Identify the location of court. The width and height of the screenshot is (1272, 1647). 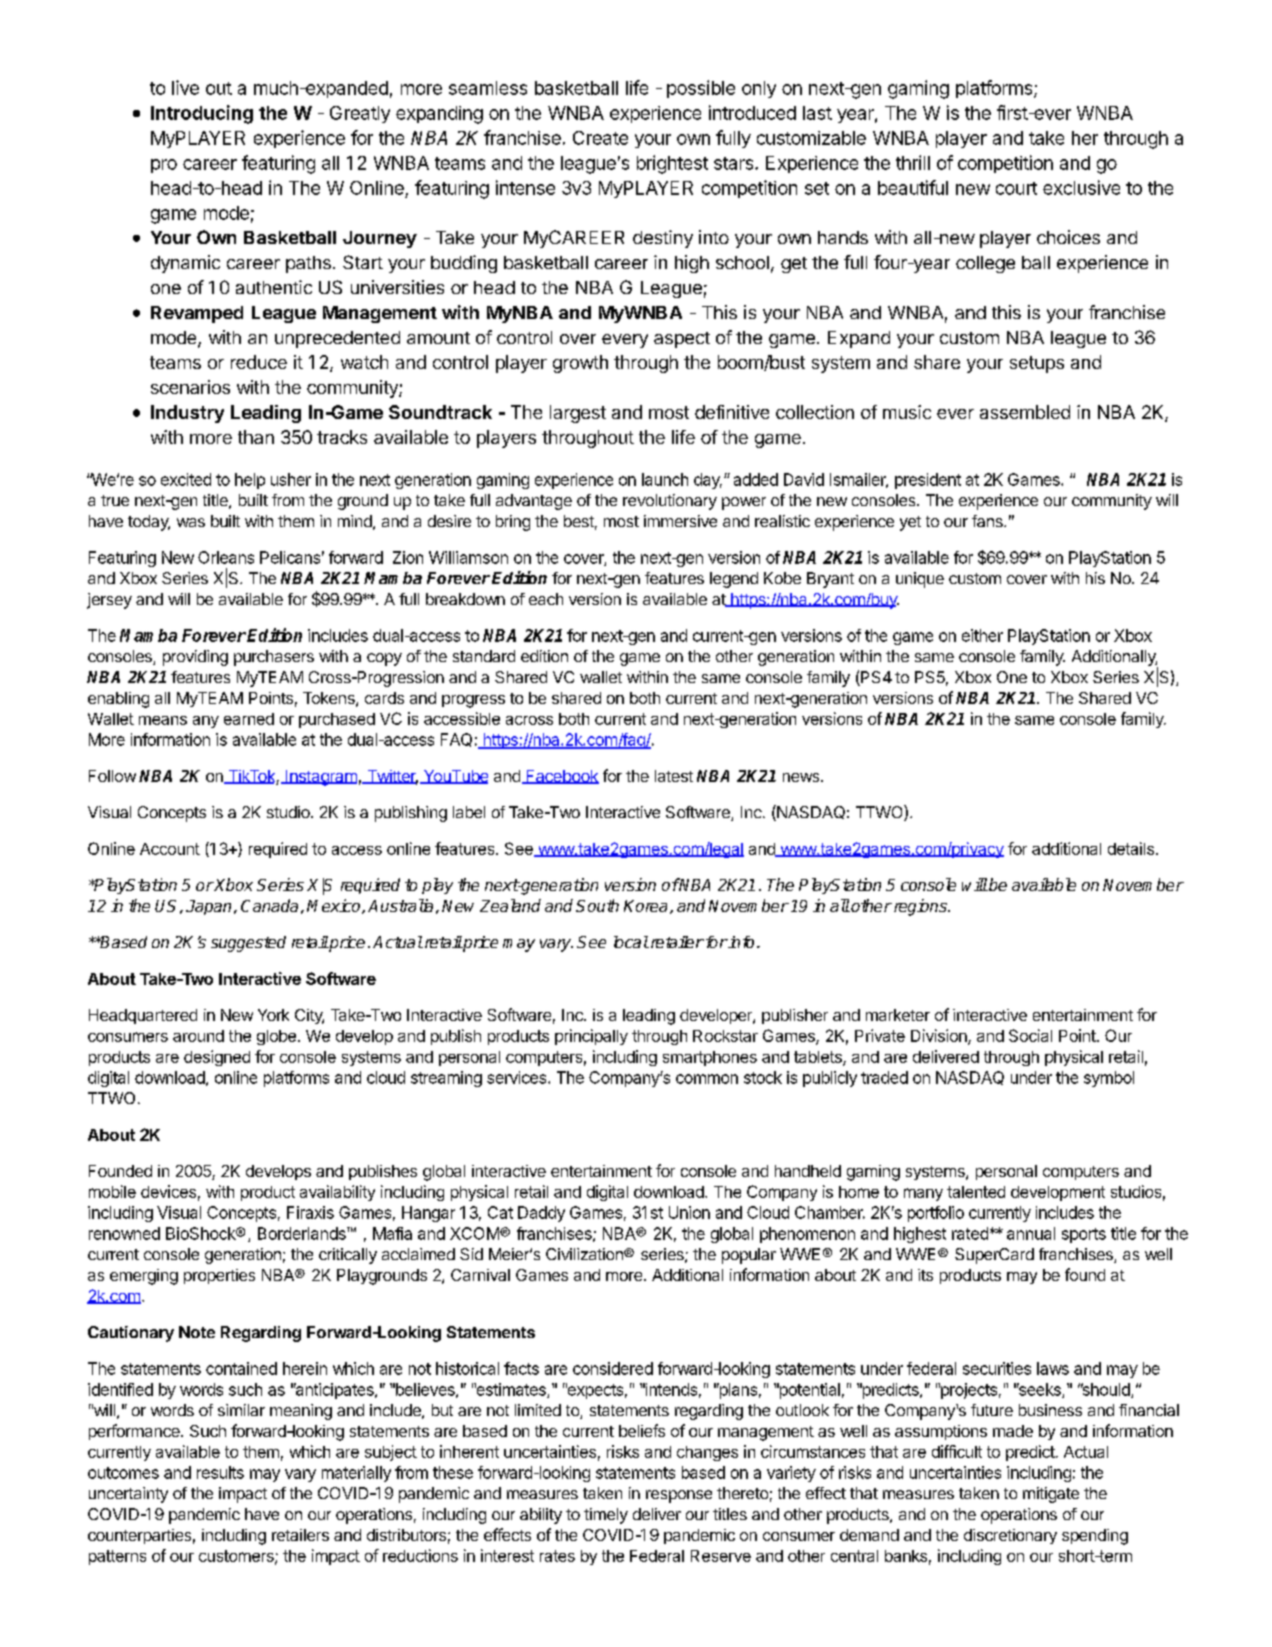
(1016, 188).
